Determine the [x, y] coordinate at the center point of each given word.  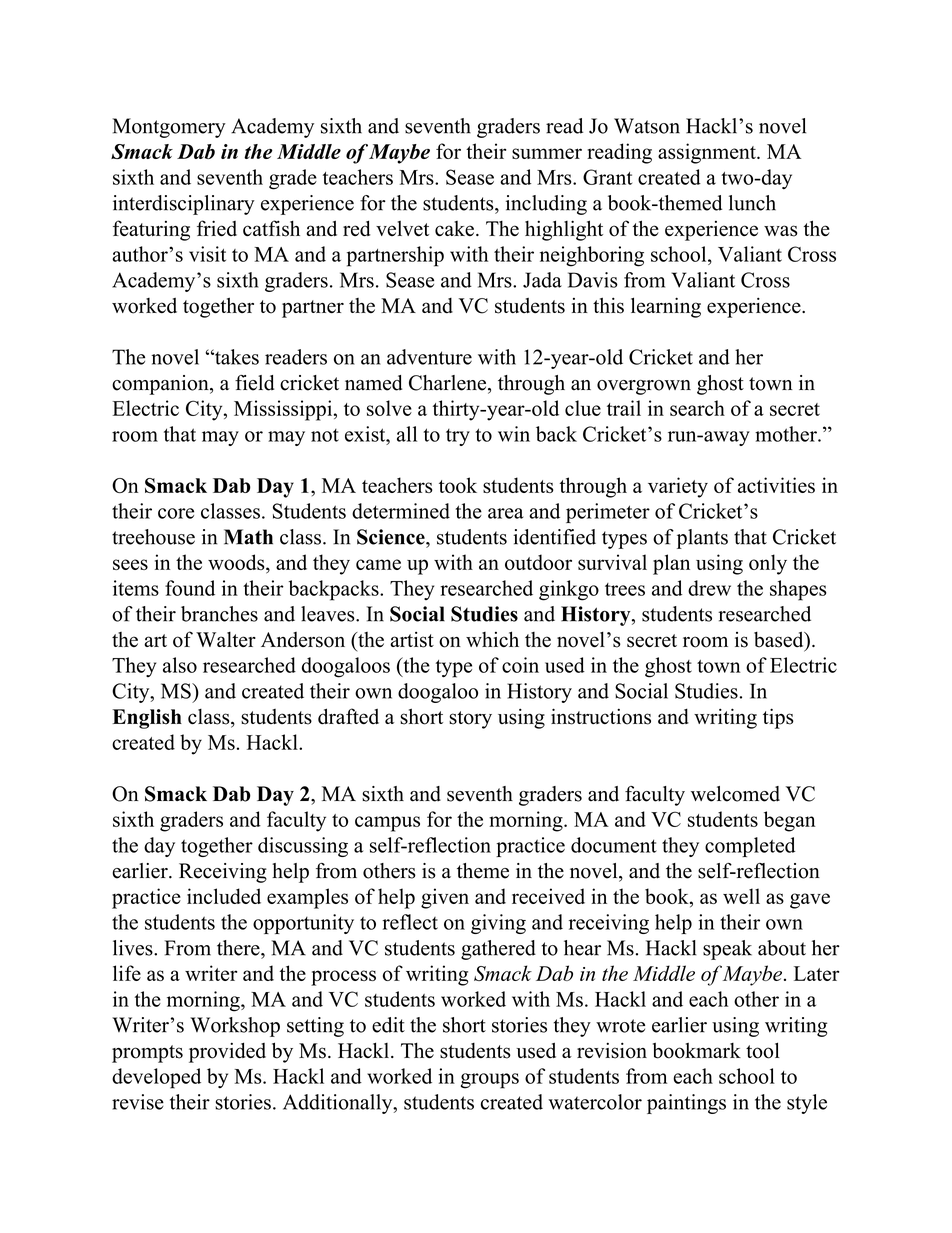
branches [219, 614]
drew [709, 588]
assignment [708, 153]
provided [227, 1052]
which [492, 639]
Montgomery [169, 128]
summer [547, 153]
